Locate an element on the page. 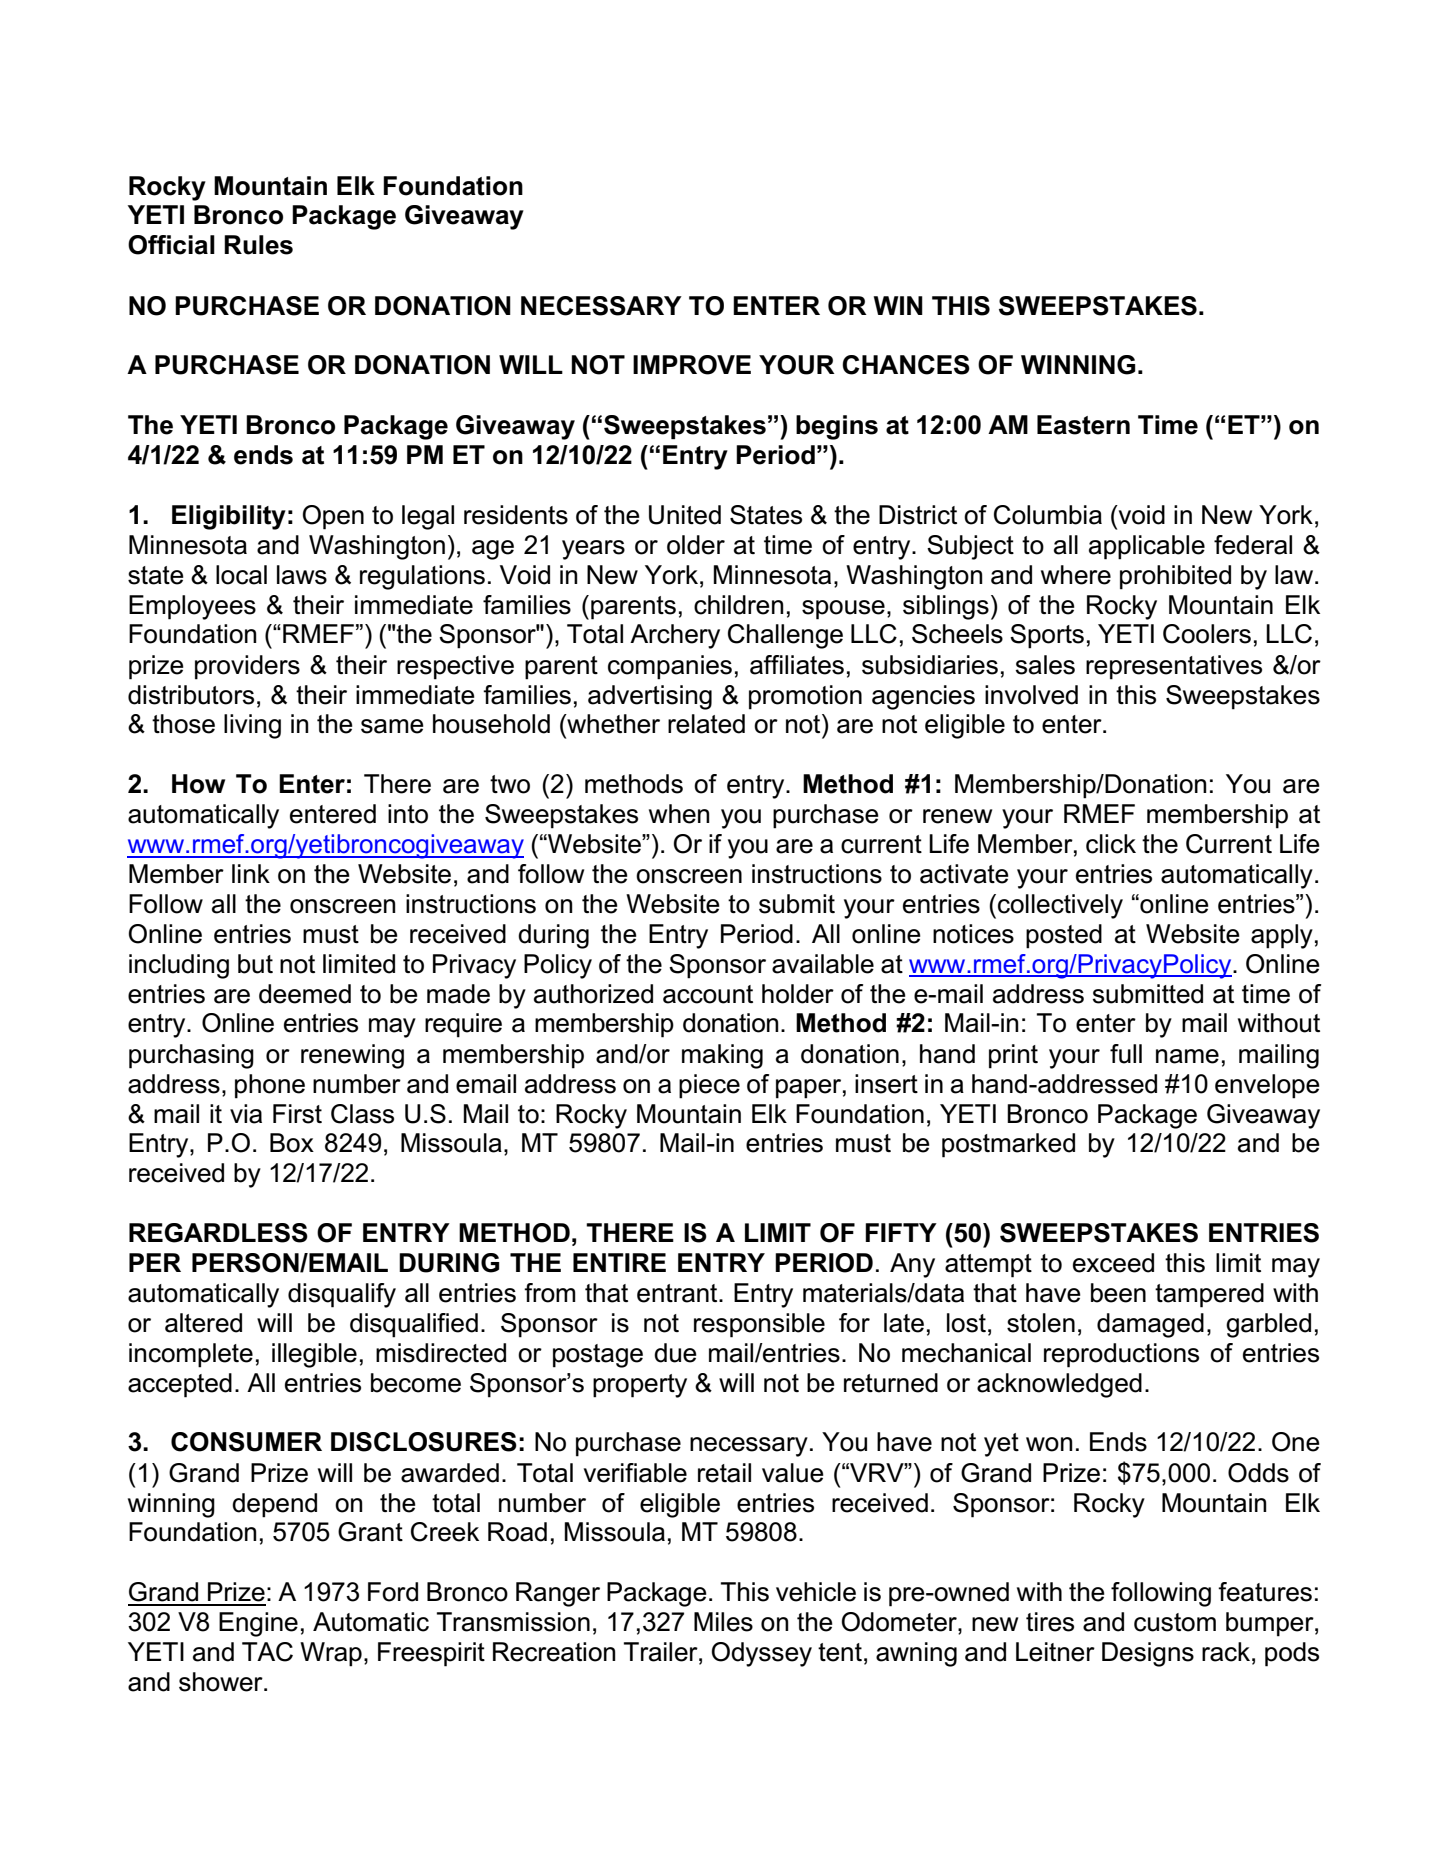 This document has width=1448, height=1874. Box is located at coordinates (292, 1143).
